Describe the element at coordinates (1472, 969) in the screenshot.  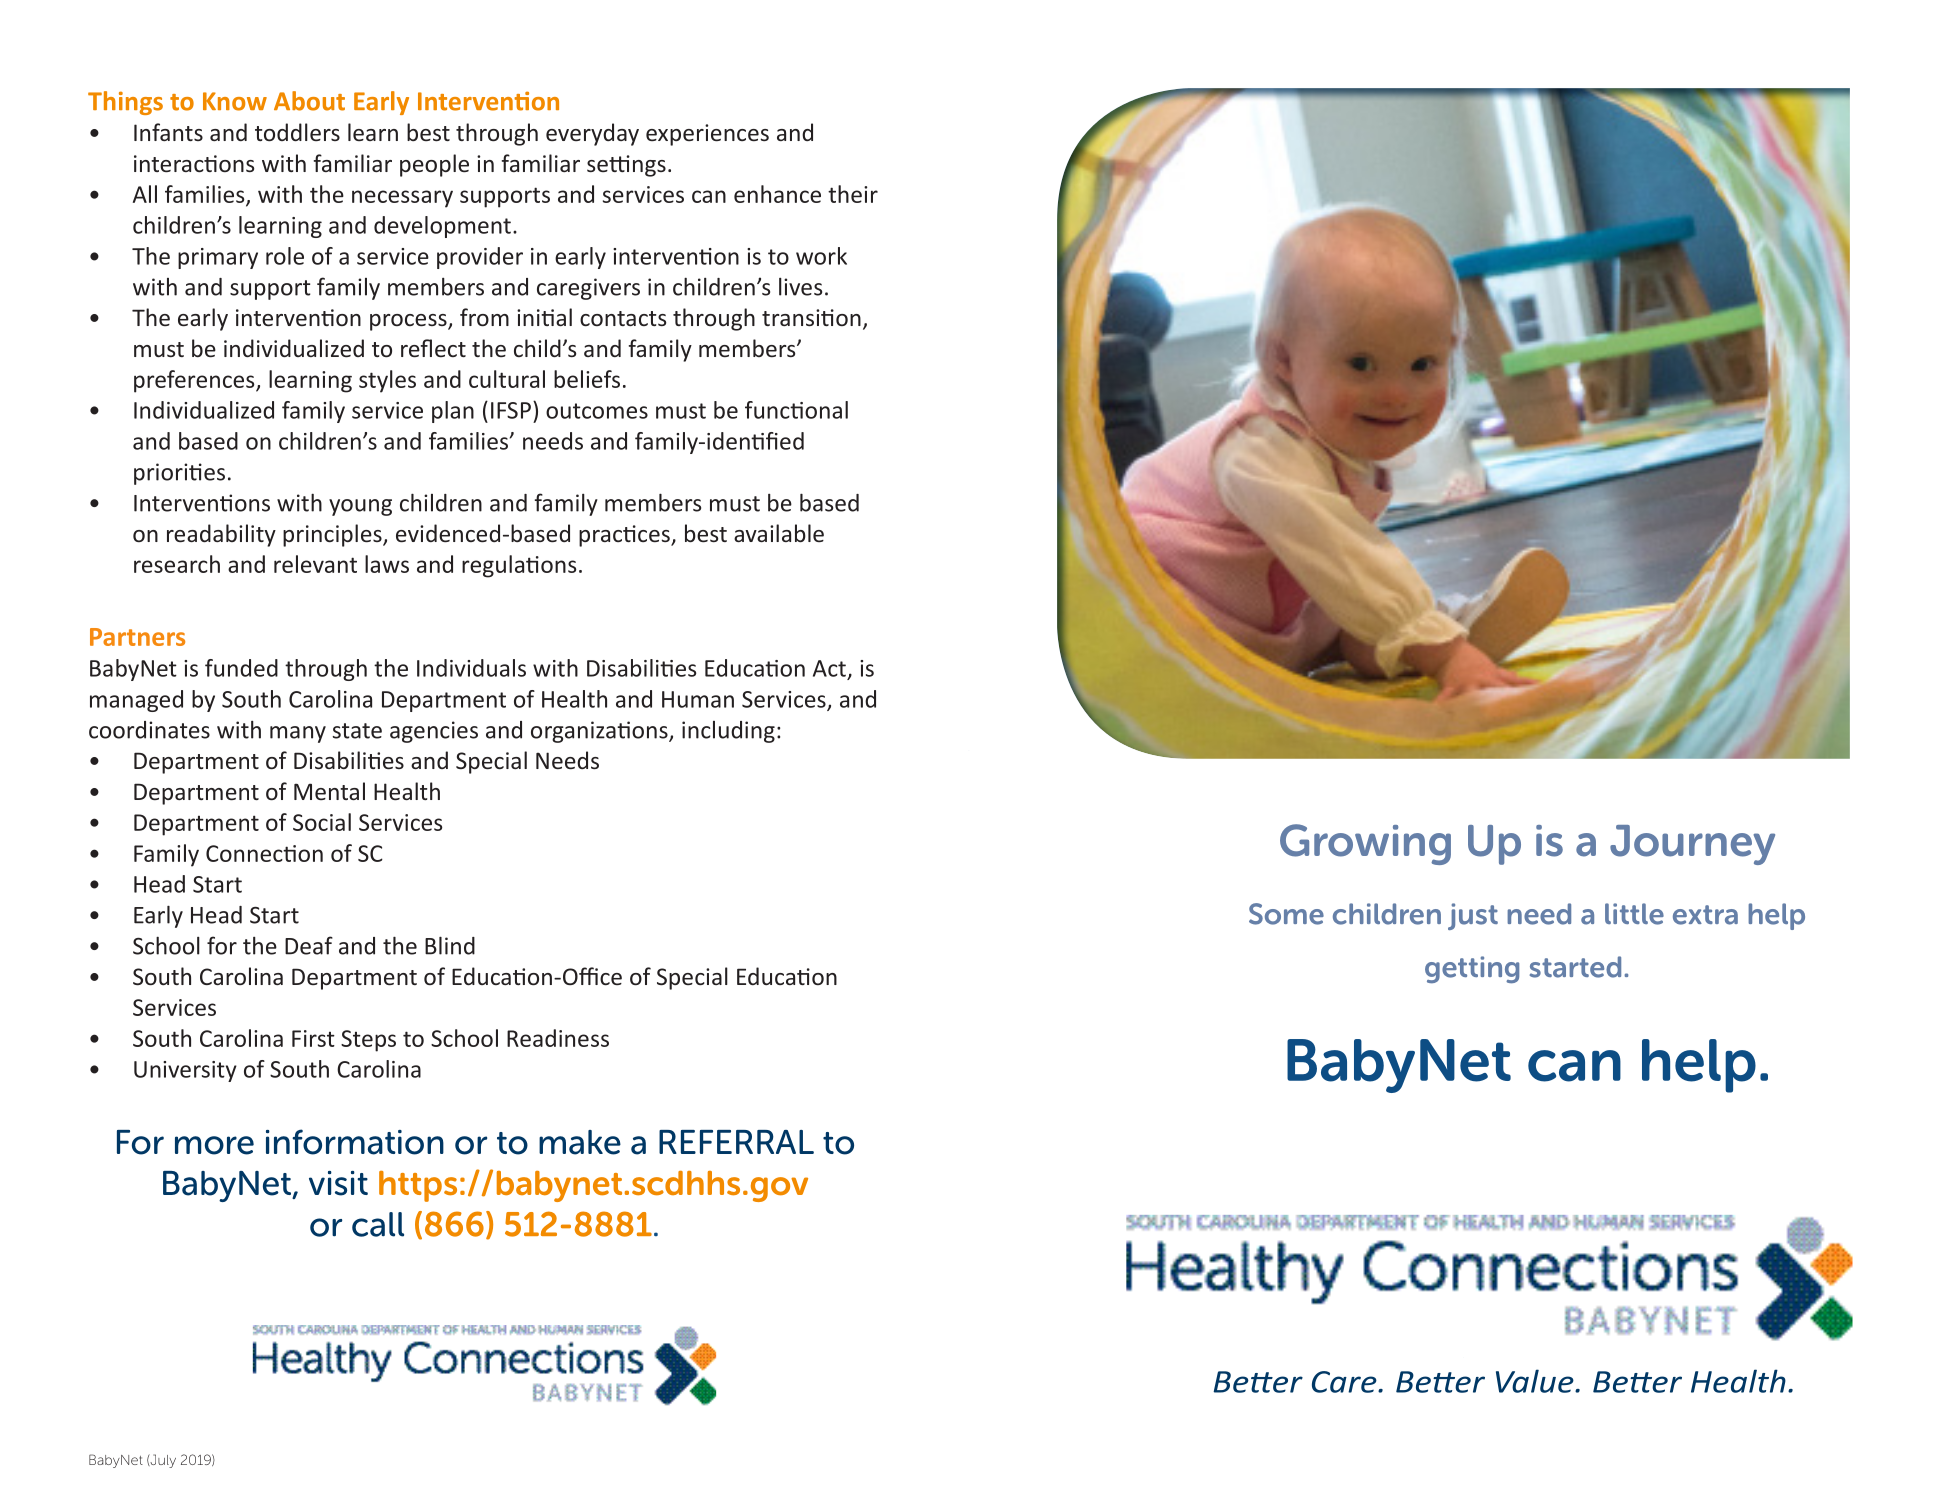
I see `getting` at that location.
